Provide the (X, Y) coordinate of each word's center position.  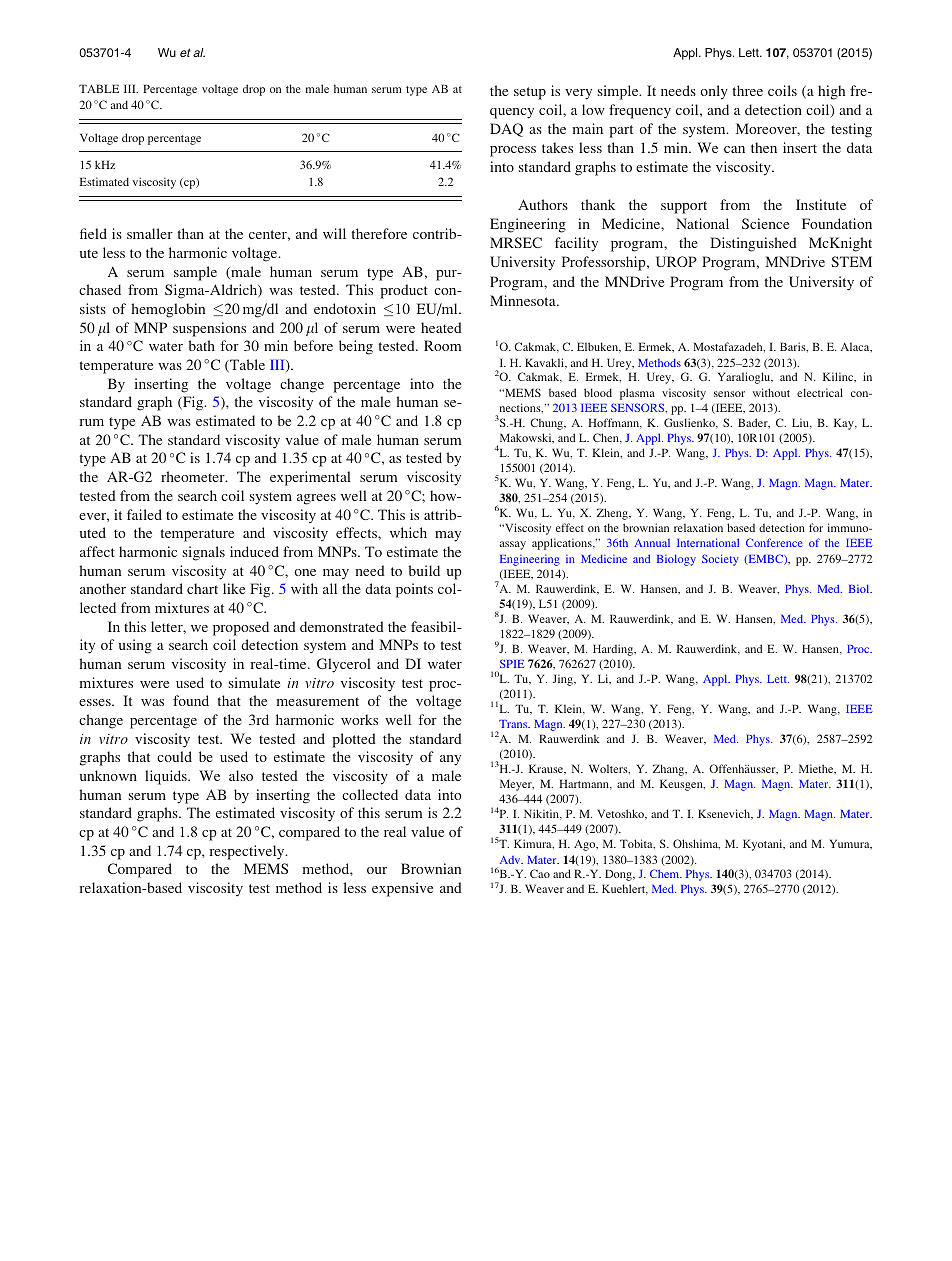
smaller (150, 233)
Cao (540, 873)
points (414, 590)
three (748, 90)
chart (202, 588)
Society (720, 560)
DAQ (506, 130)
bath (201, 345)
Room (442, 345)
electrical (820, 392)
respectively (248, 852)
